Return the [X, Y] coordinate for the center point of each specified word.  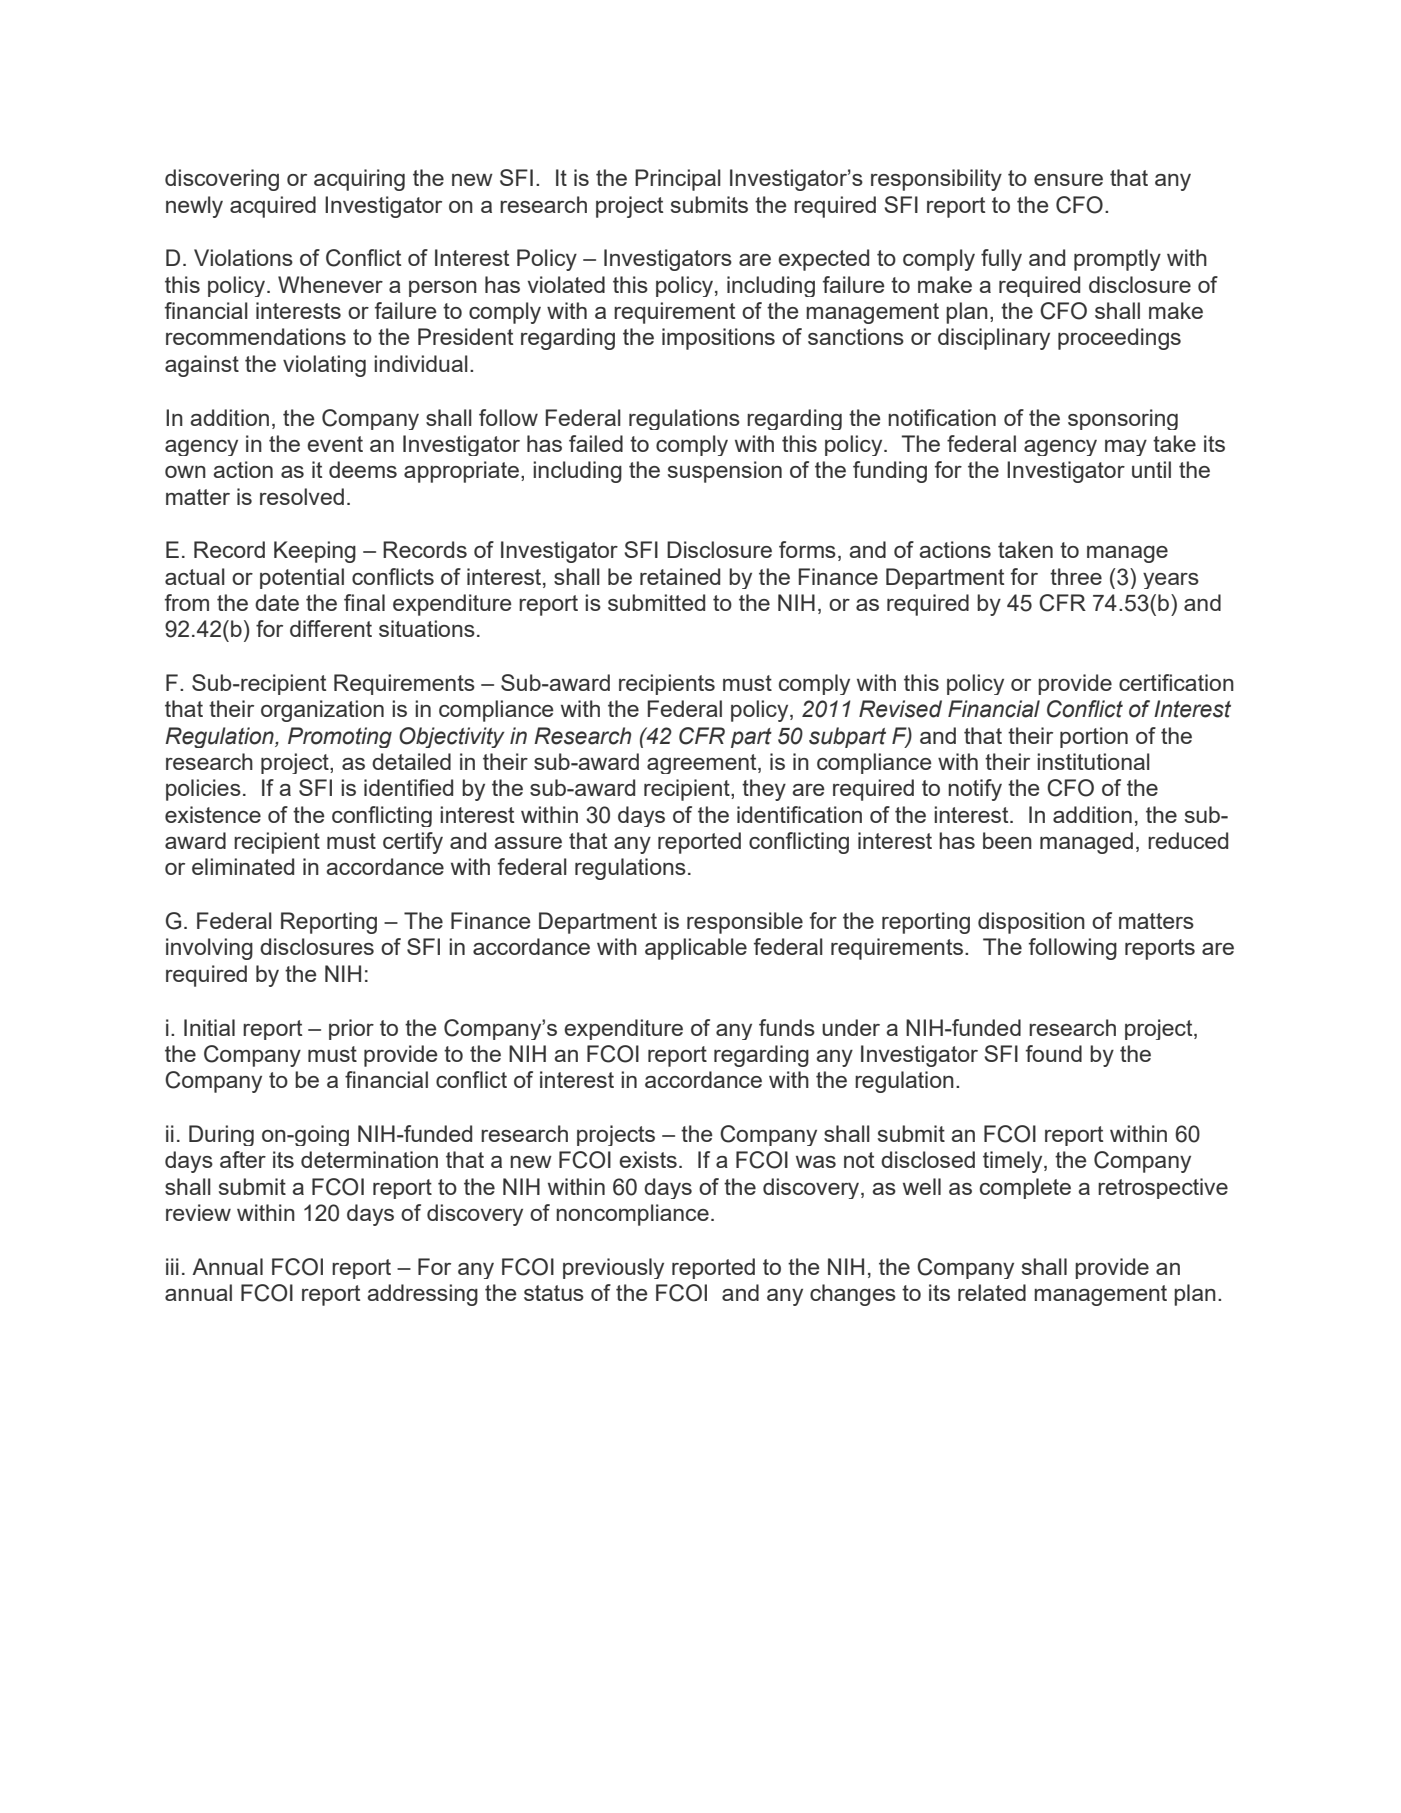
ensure [1068, 180]
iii [172, 1266]
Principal [678, 180]
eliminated [243, 866]
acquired [273, 207]
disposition [1031, 923]
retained [680, 576]
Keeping [315, 552]
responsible [745, 923]
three [1076, 576]
